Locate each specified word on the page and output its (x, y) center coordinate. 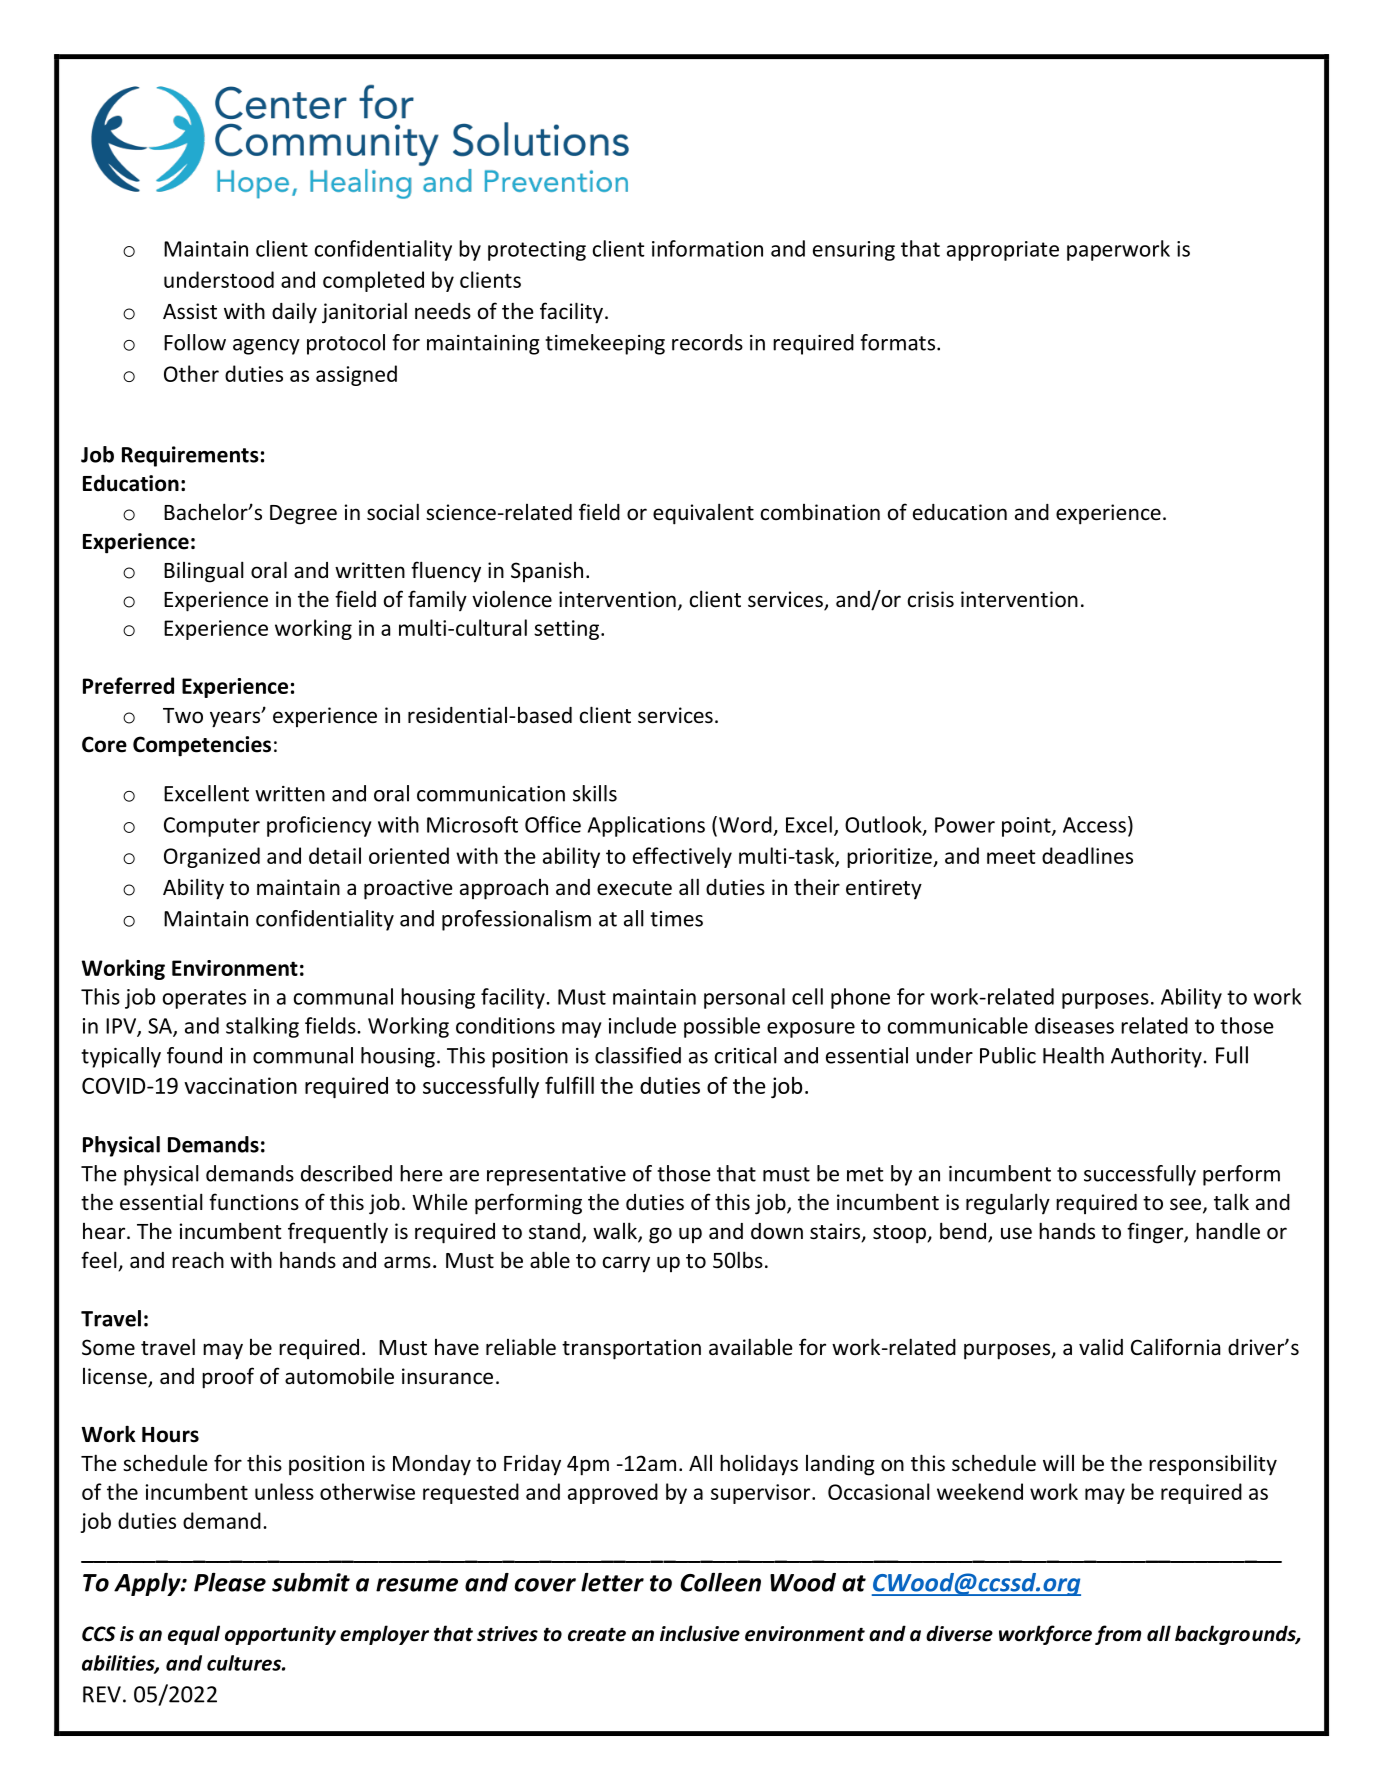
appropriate (1003, 251)
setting (568, 630)
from (1118, 1635)
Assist (190, 311)
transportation (631, 1349)
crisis (931, 599)
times (676, 919)
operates (204, 999)
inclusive (700, 1633)
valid (1101, 1346)
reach (198, 1260)
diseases (1074, 1025)
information (707, 248)
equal (194, 1635)
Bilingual (204, 572)
